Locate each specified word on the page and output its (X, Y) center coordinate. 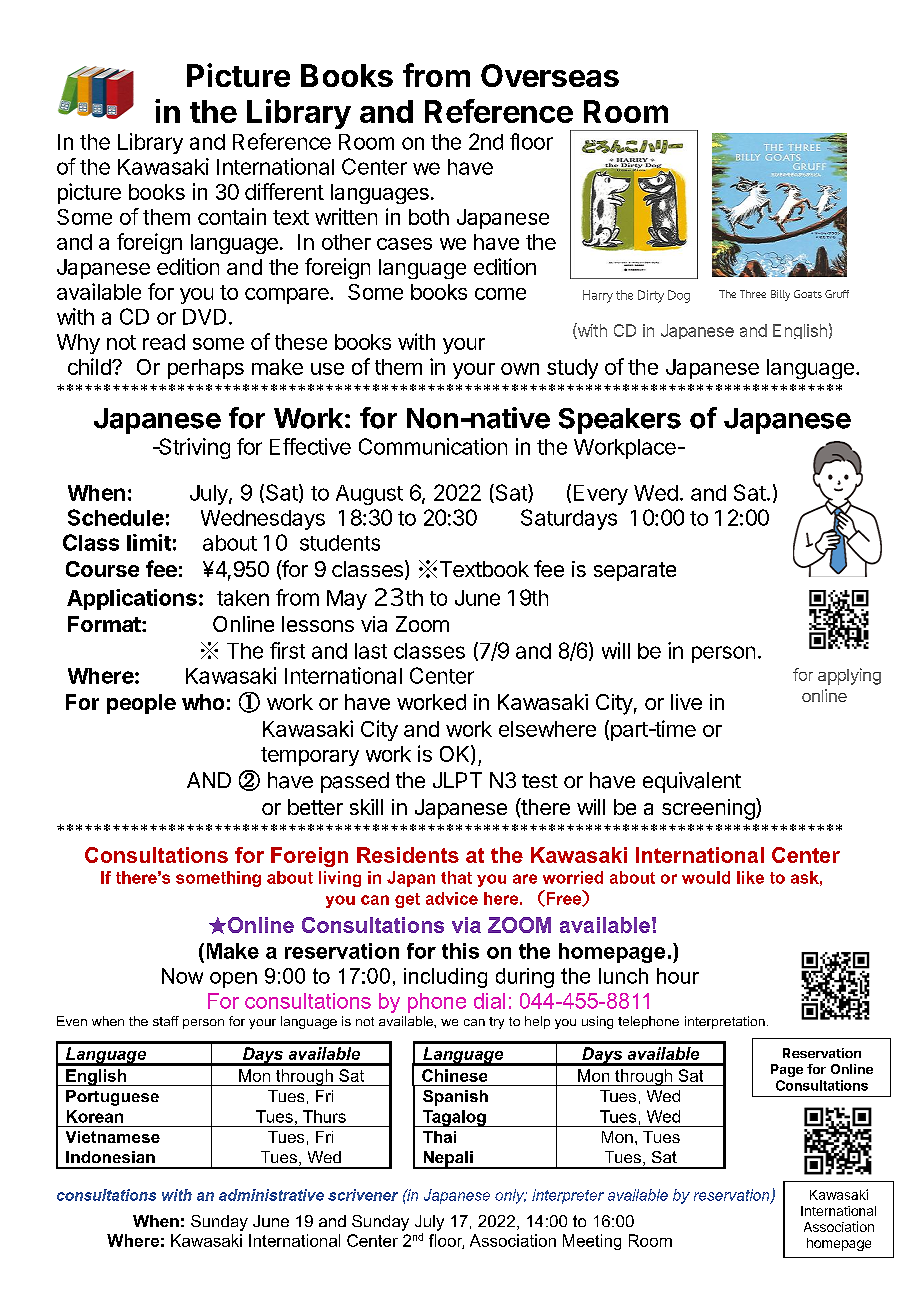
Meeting (592, 1242)
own (520, 369)
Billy (780, 295)
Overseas (550, 75)
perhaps (206, 369)
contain (232, 216)
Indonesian (110, 1157)
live (686, 702)
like (750, 877)
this (460, 951)
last (371, 651)
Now (182, 976)
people (141, 704)
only (511, 1196)
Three (753, 294)
